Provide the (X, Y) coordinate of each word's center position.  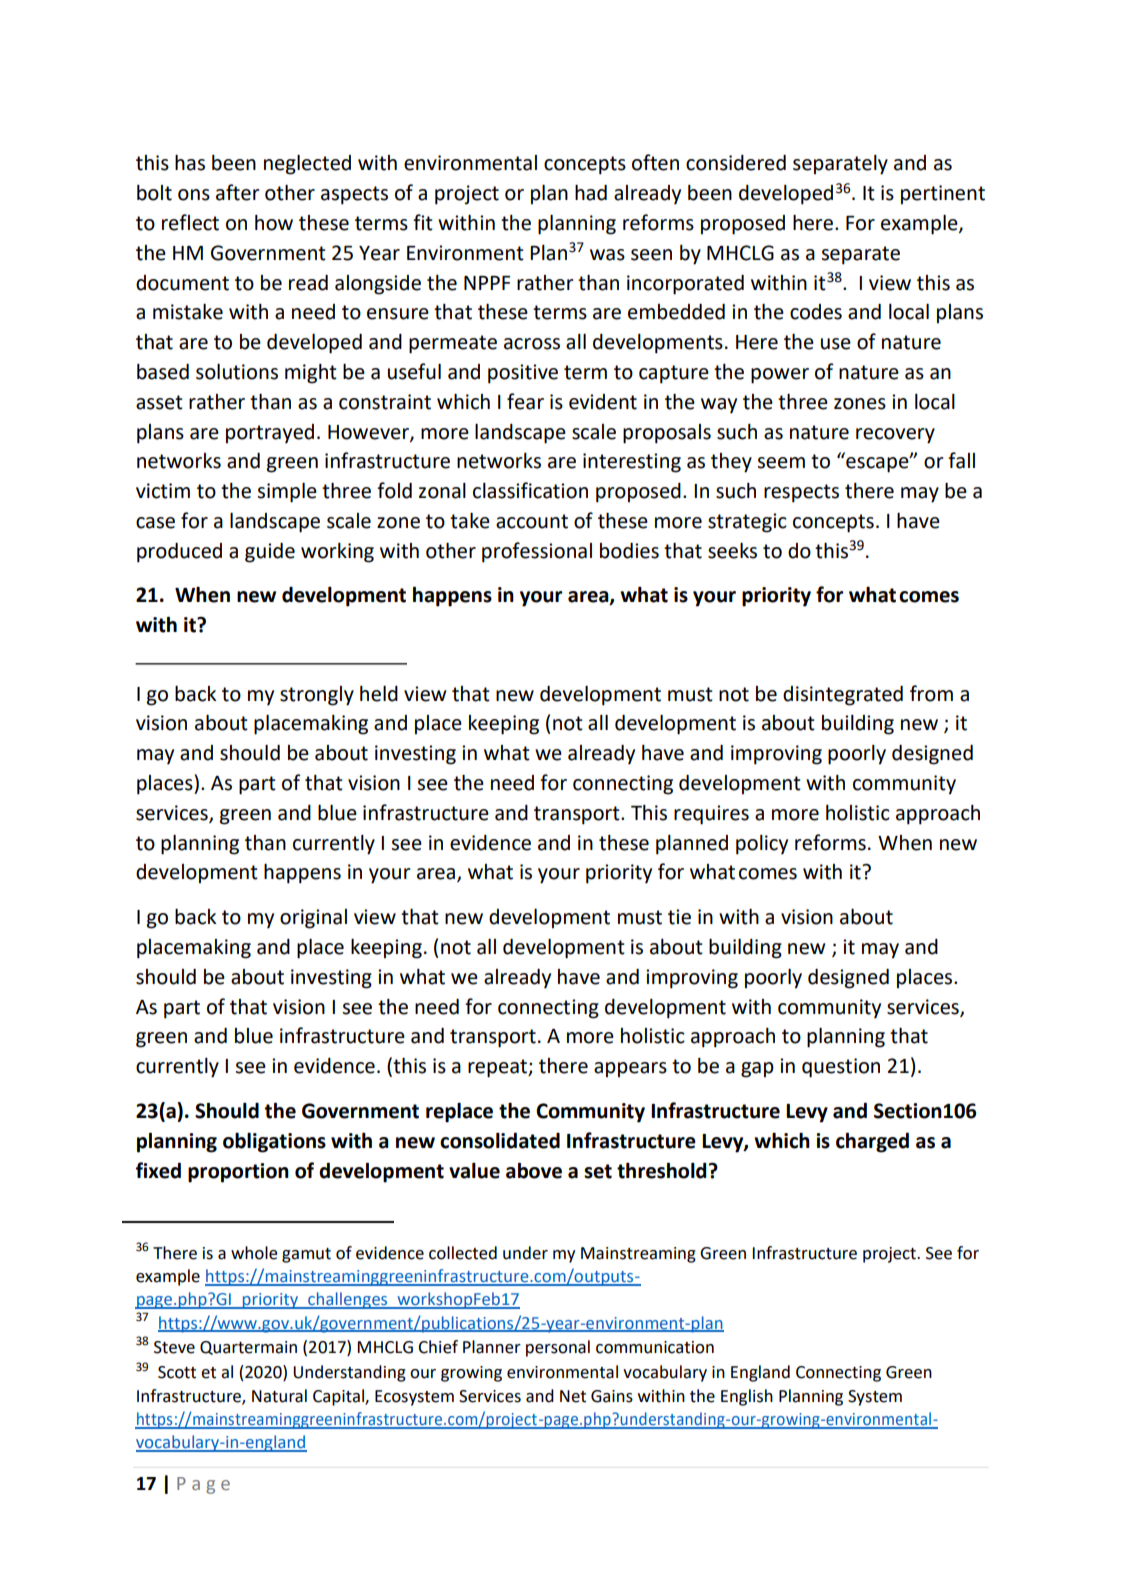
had (591, 193)
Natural (279, 1396)
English (747, 1397)
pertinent (943, 195)
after (238, 192)
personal (558, 1348)
